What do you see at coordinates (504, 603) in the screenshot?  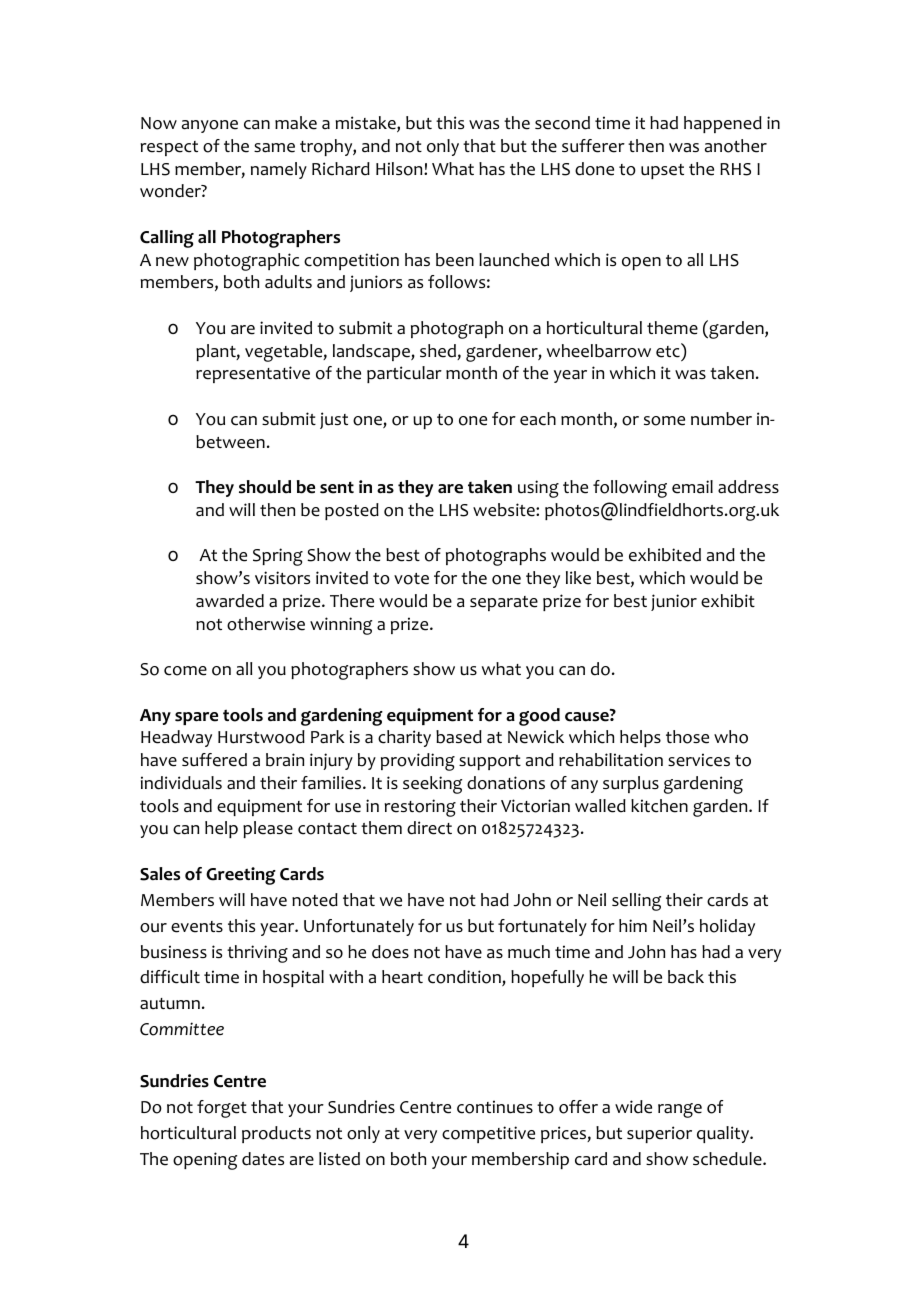 I see `separate` at bounding box center [504, 603].
